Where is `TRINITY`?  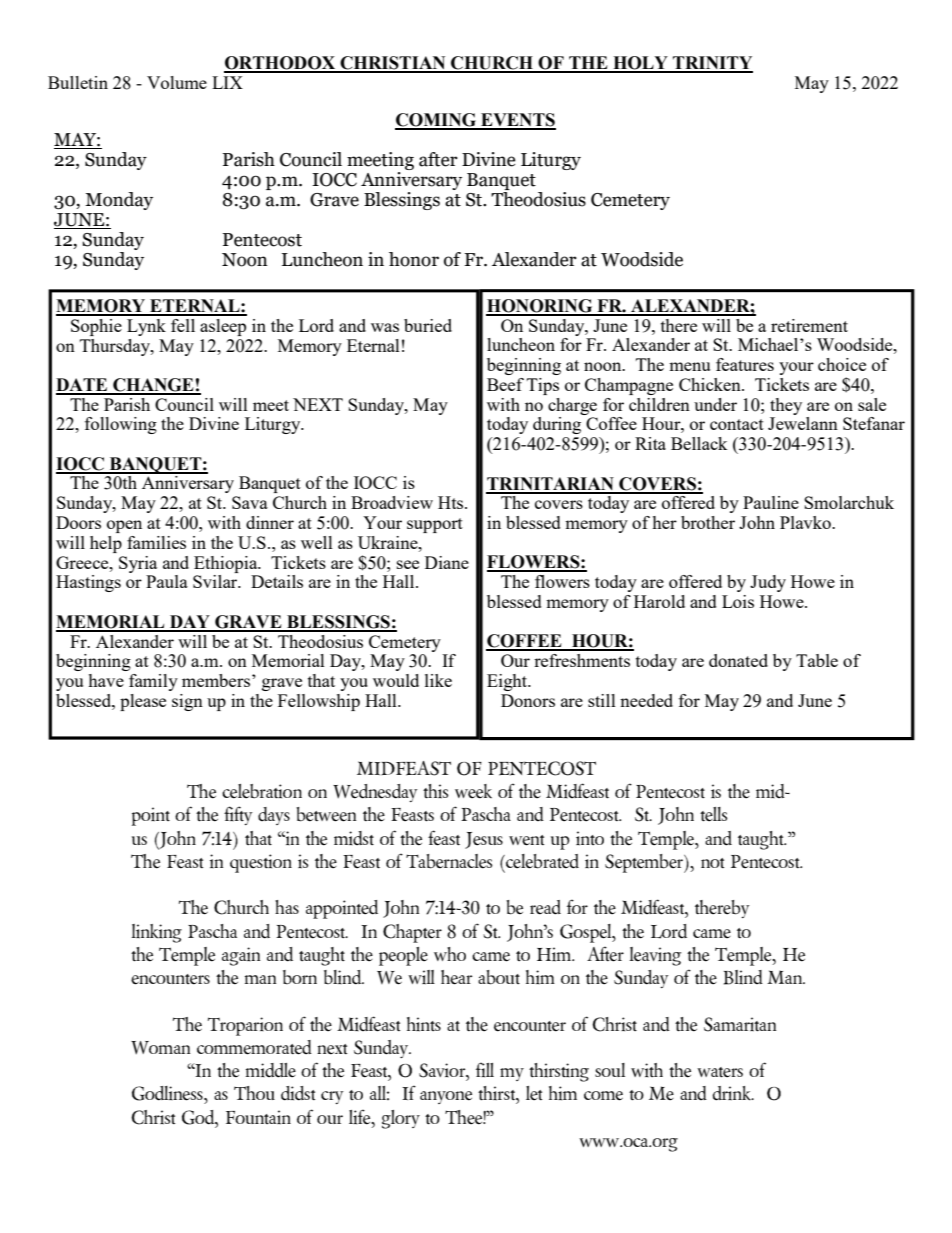
TRINITY is located at coordinates (712, 64).
